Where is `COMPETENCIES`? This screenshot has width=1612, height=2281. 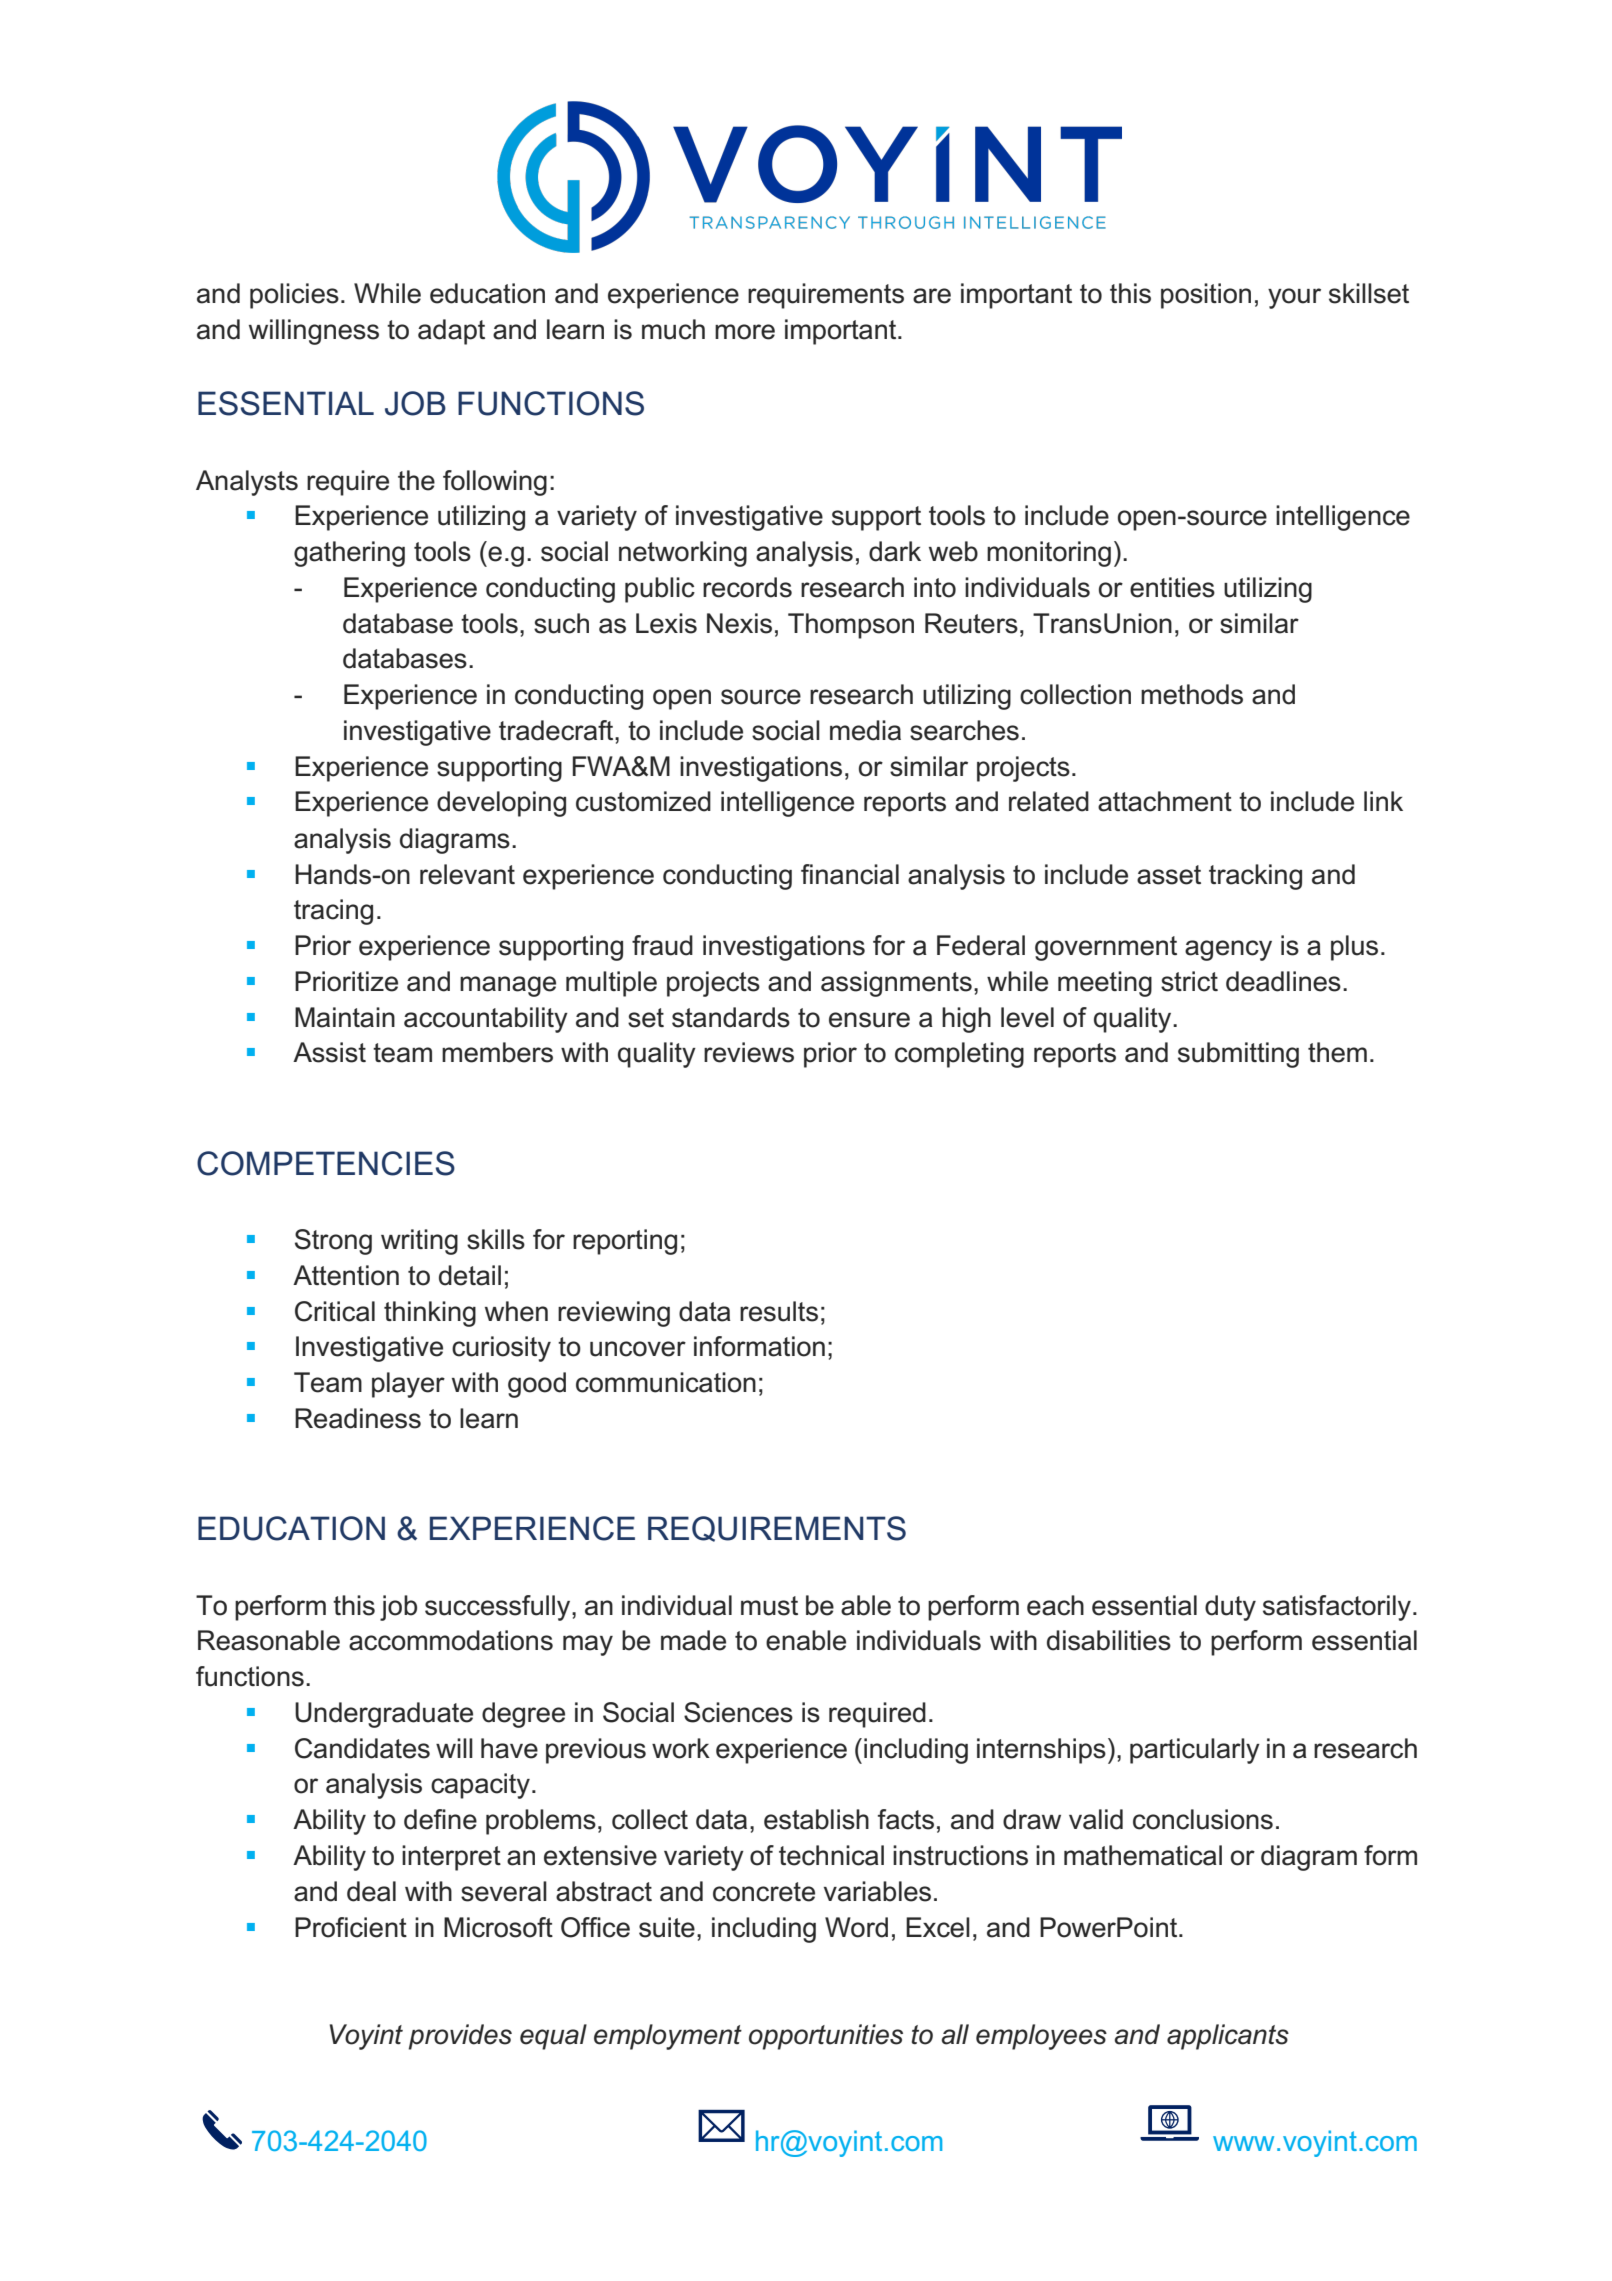 COMPETENCIES is located at coordinates (326, 1163).
